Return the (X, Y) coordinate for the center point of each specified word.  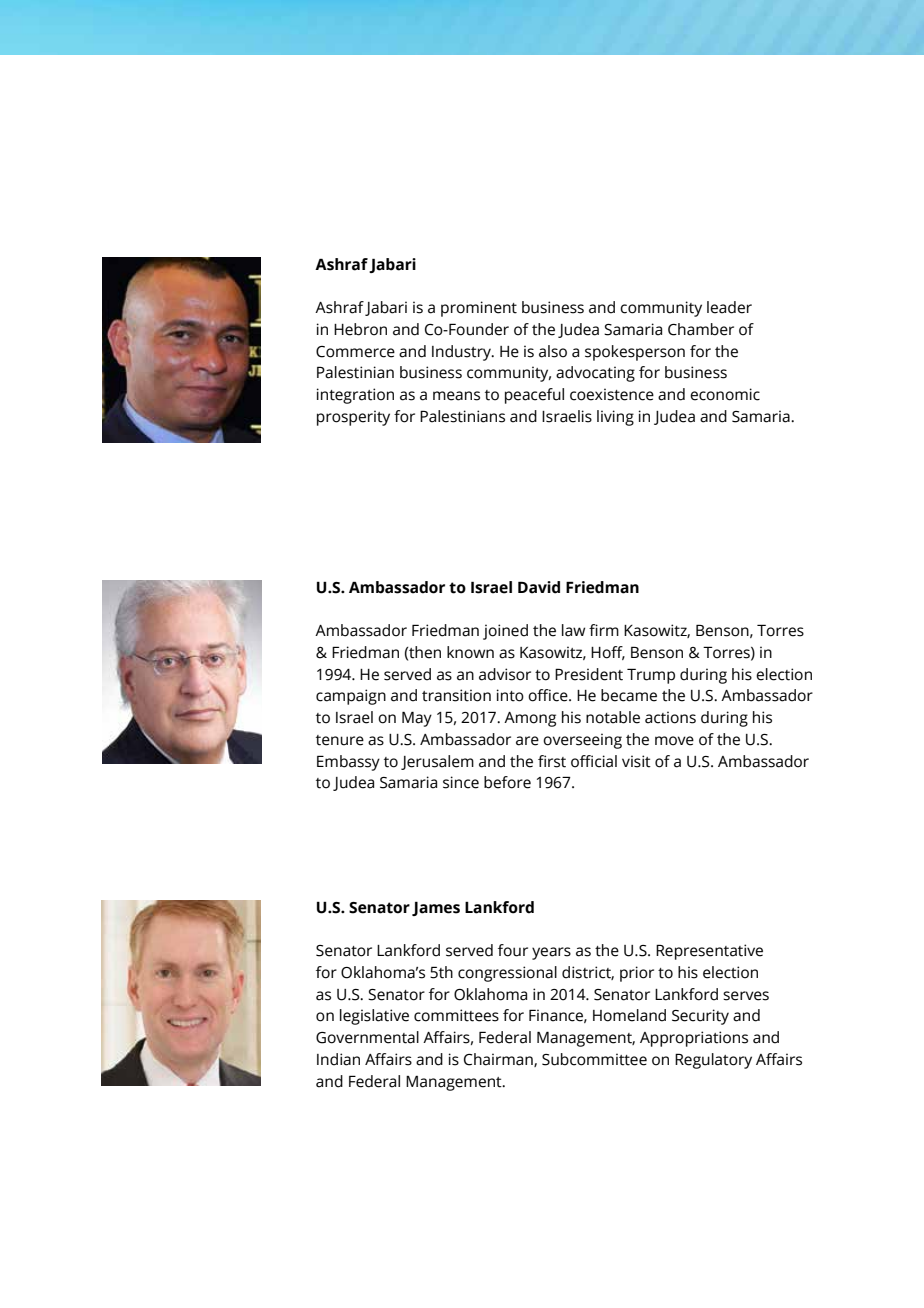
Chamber (701, 329)
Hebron (360, 329)
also (553, 351)
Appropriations (694, 1039)
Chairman (499, 1060)
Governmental (367, 1037)
